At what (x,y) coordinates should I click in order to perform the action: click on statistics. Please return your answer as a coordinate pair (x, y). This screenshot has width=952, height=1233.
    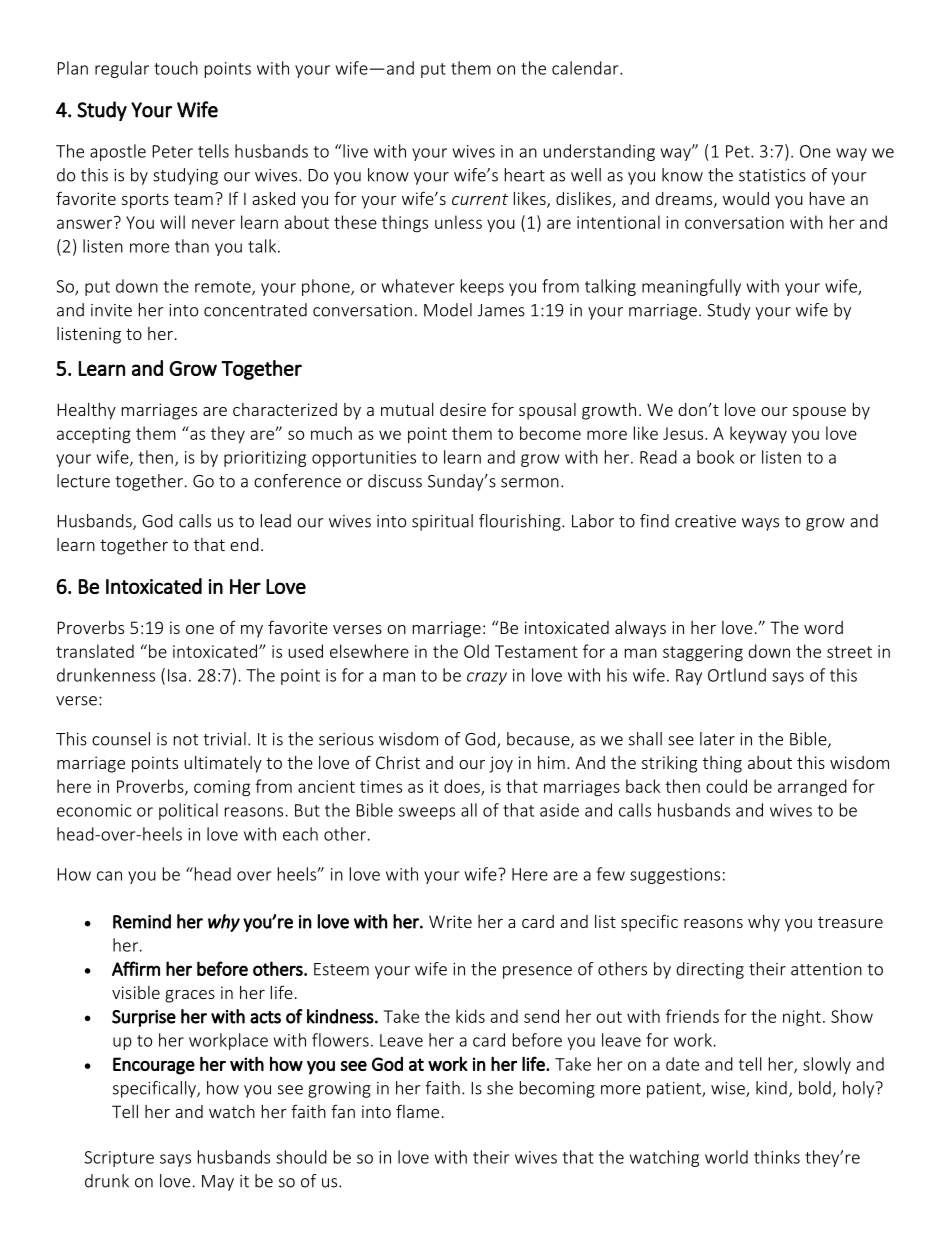
    Looking at the image, I should click on (772, 175).
